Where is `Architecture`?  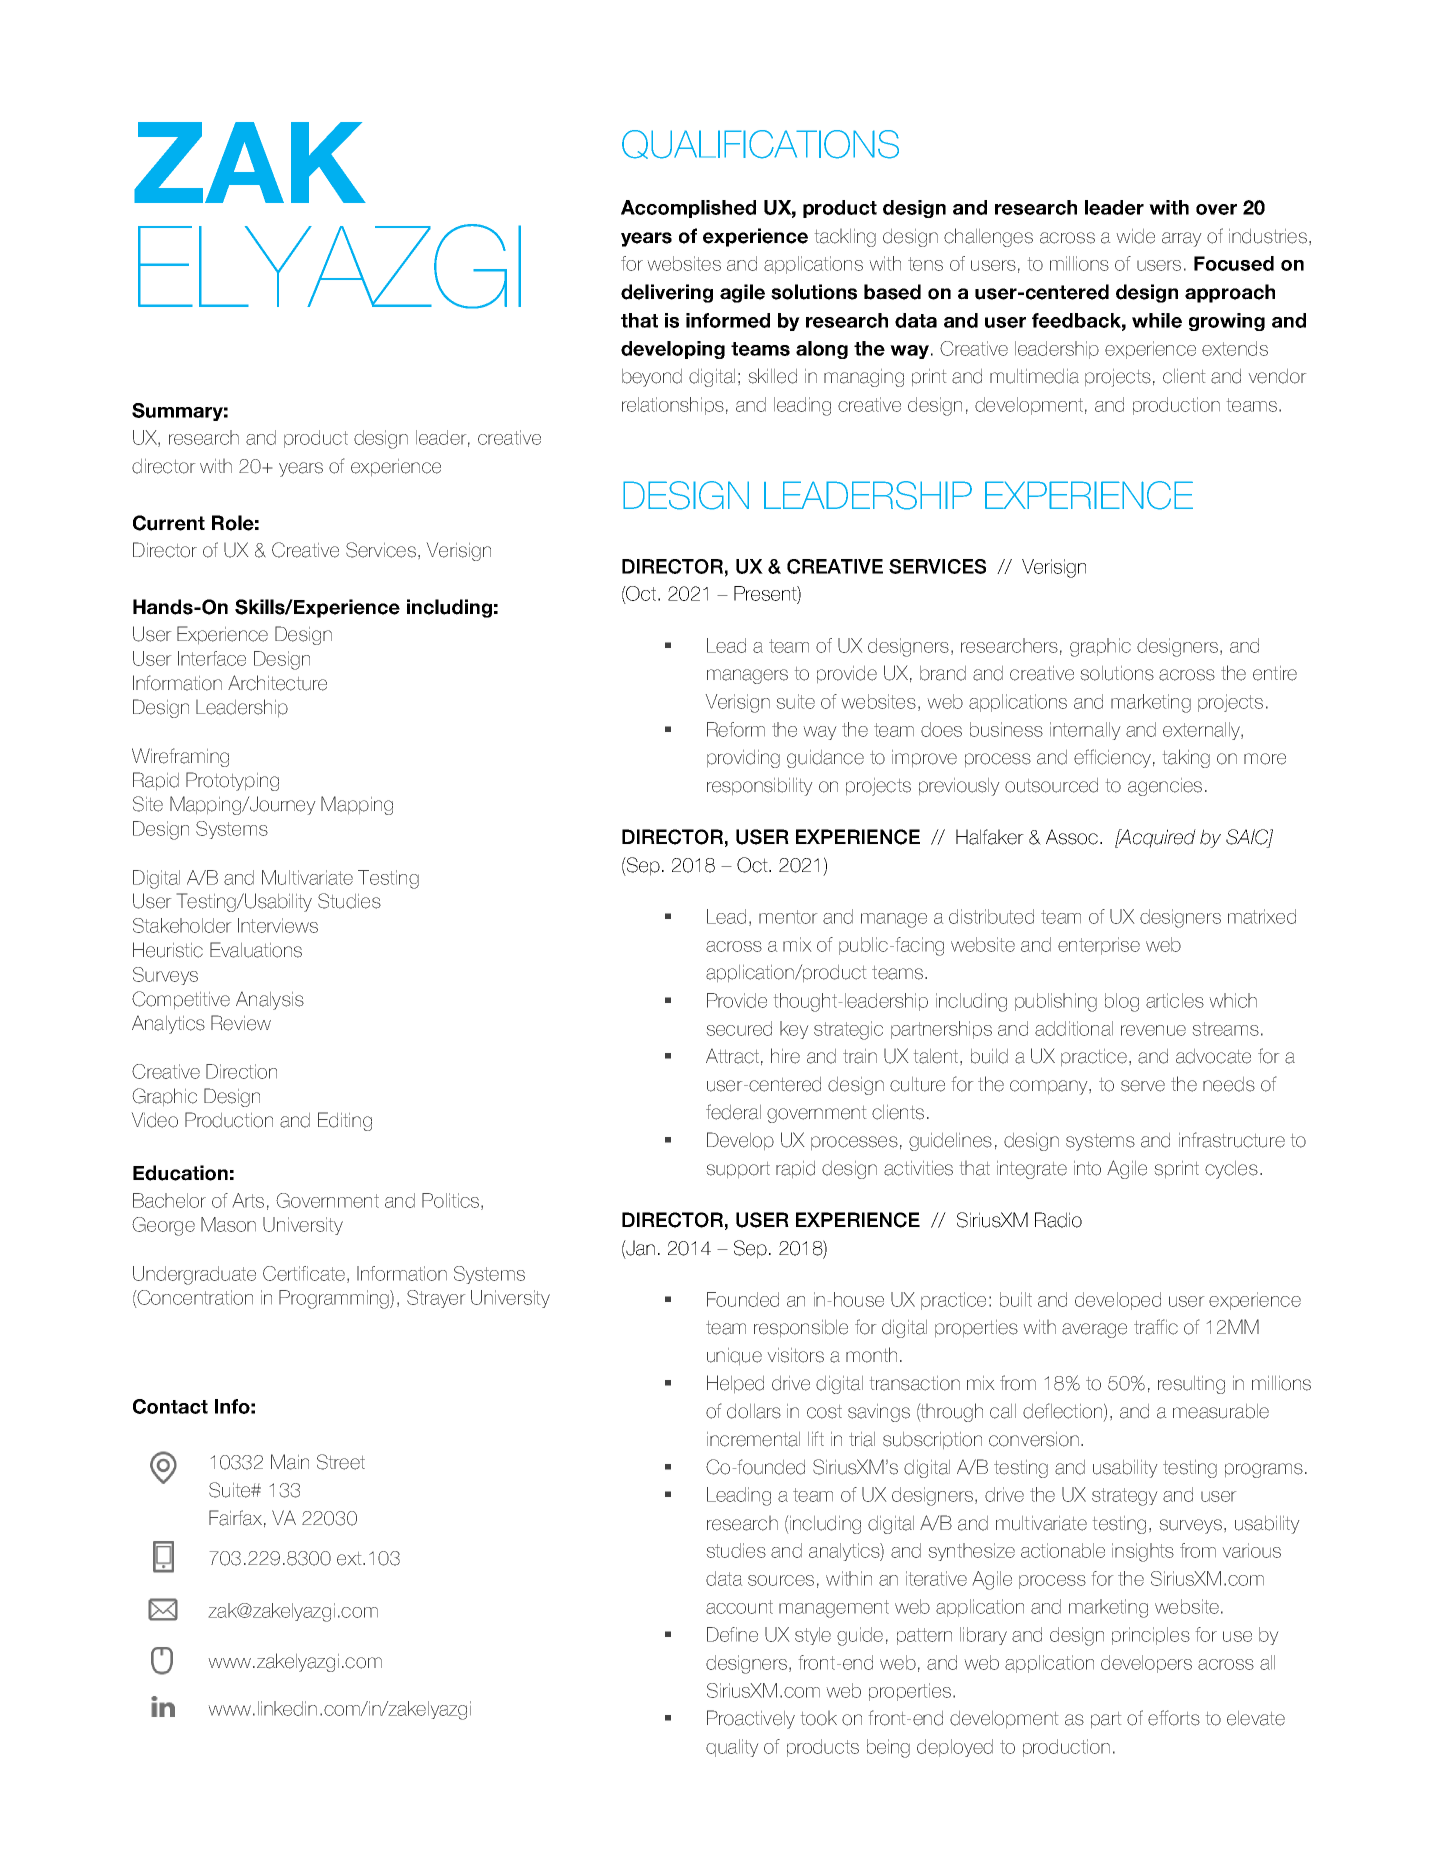
Architecture is located at coordinates (277, 683).
